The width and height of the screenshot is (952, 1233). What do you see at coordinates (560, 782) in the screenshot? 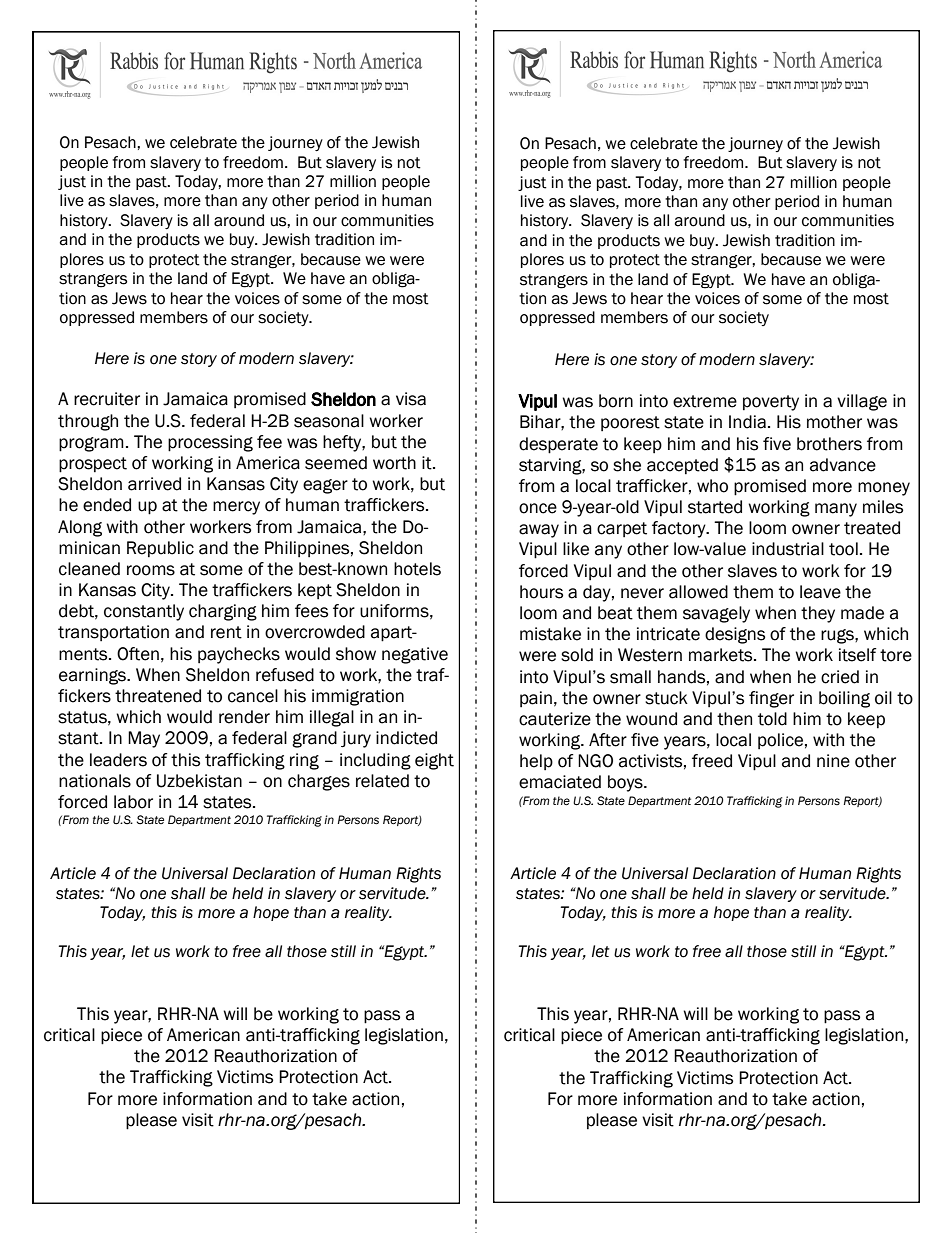
I see `emaciated` at bounding box center [560, 782].
